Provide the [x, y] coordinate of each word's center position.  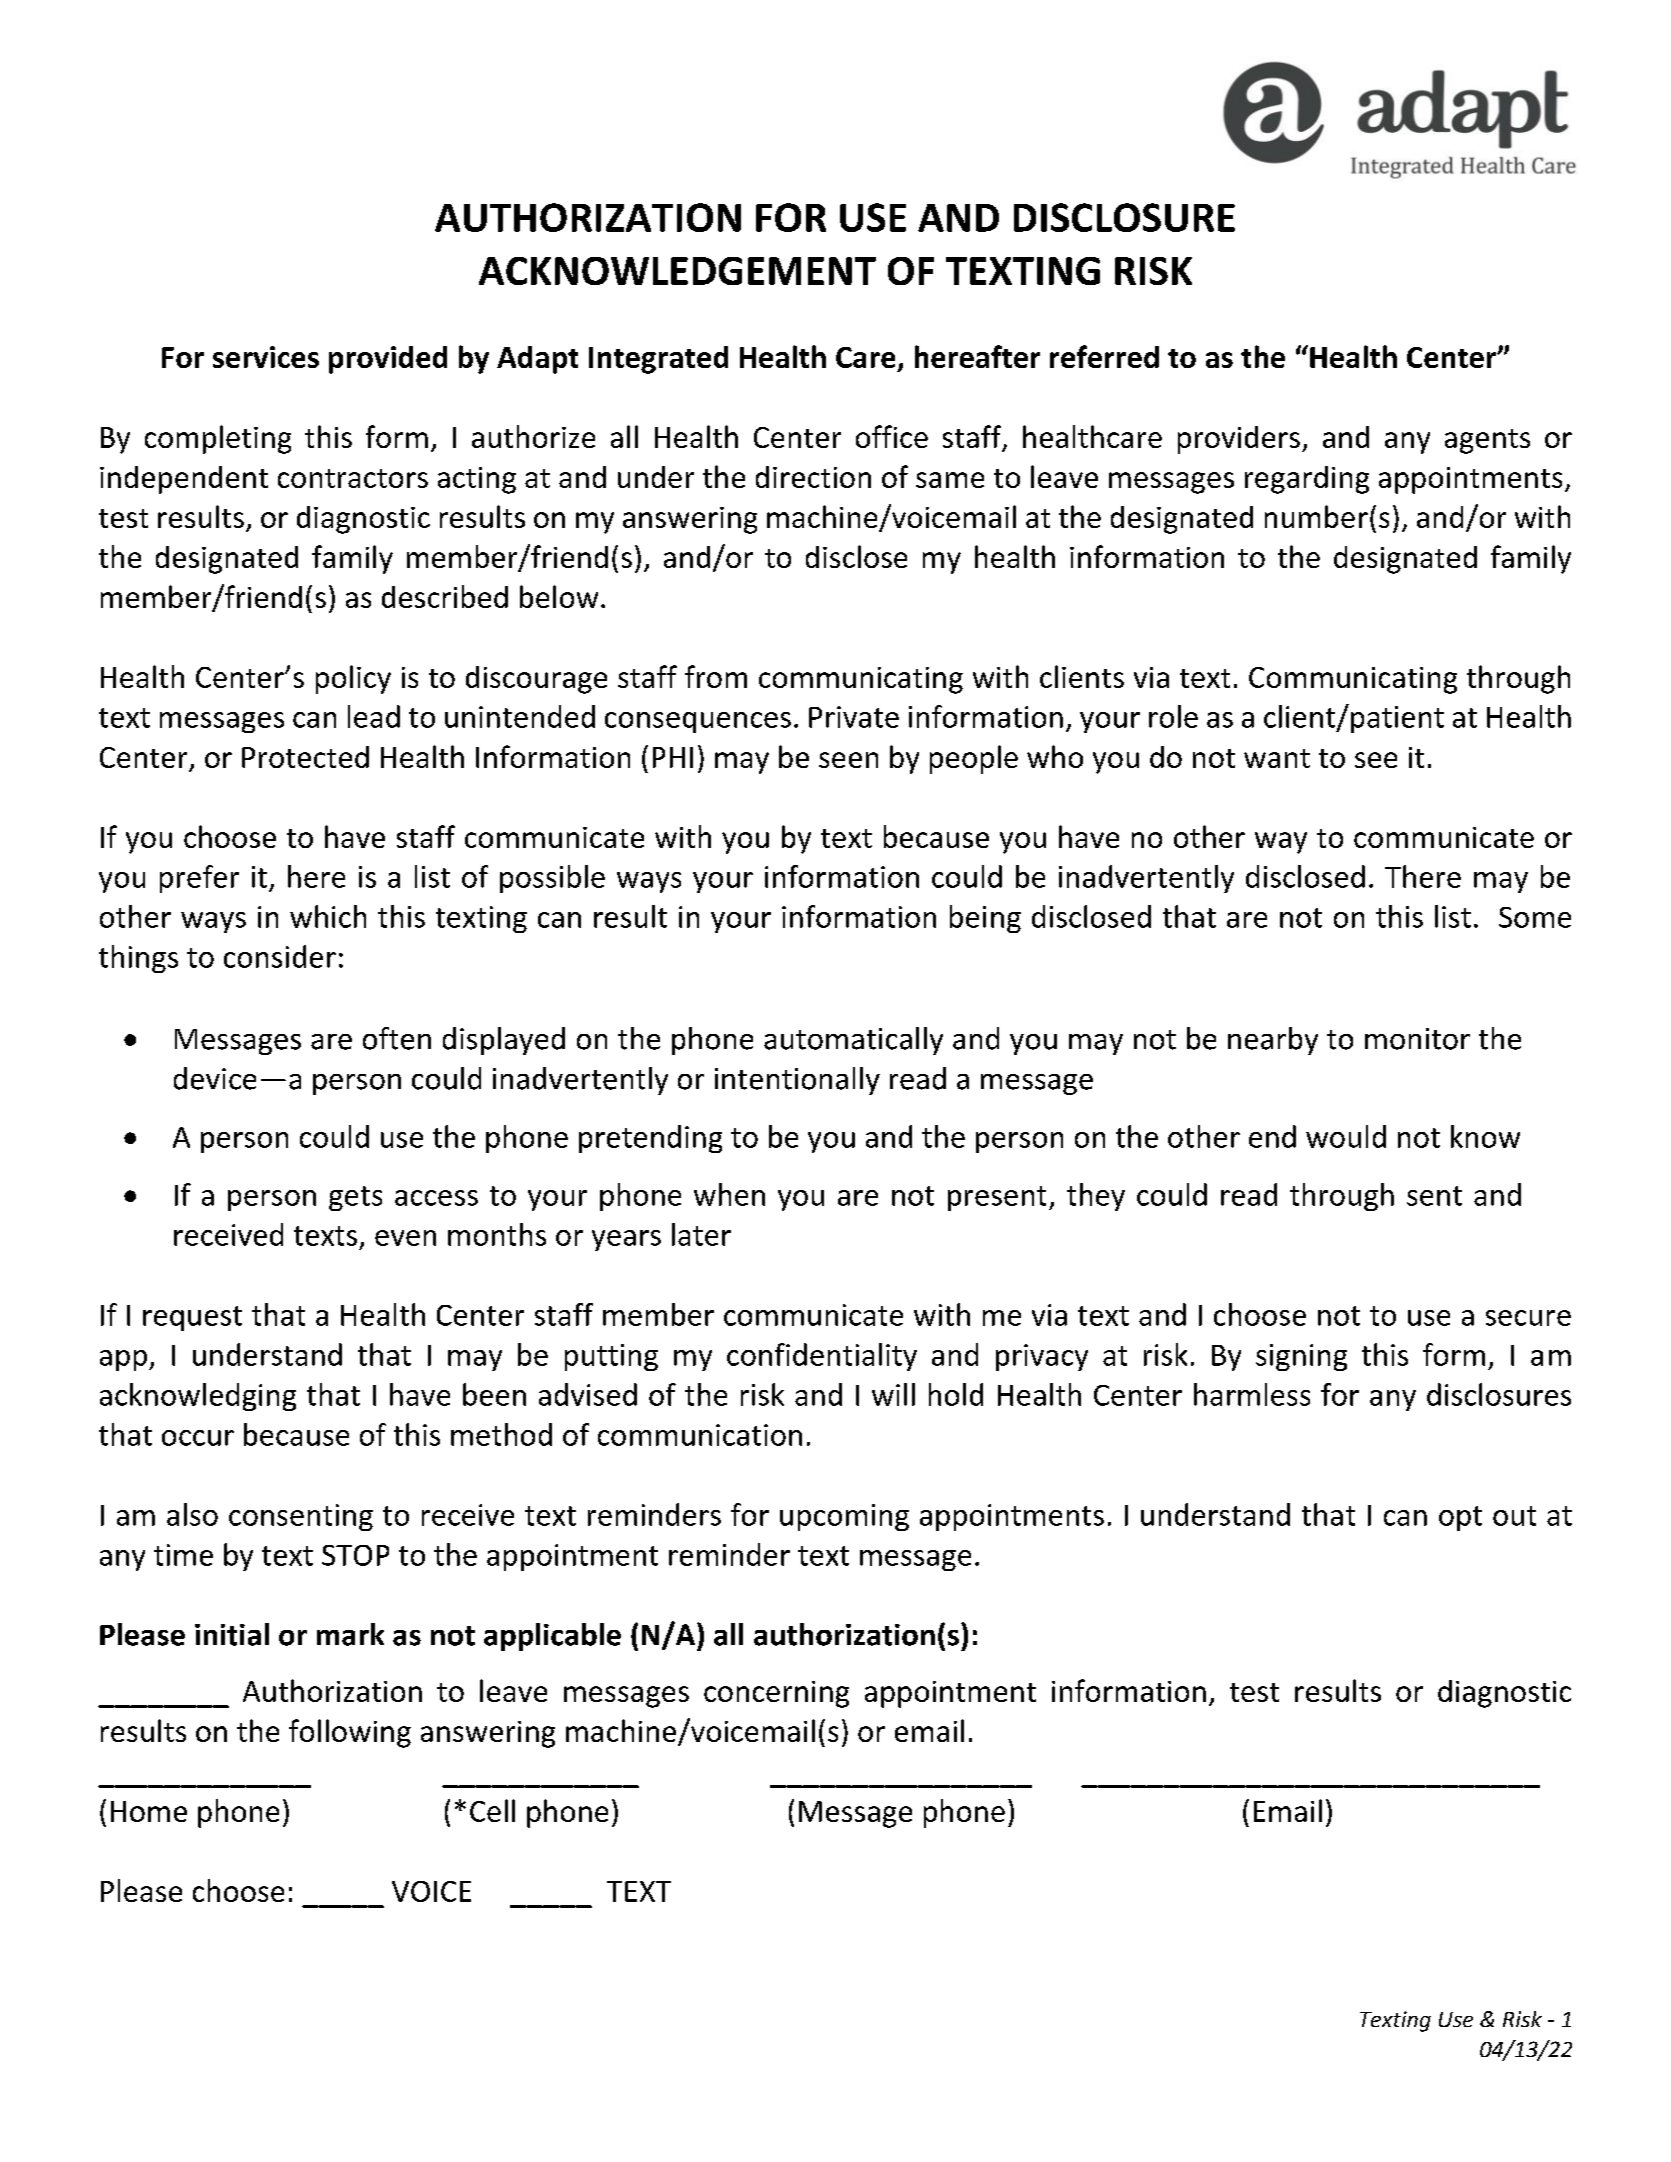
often [397, 1038]
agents [1487, 441]
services [266, 357]
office [892, 436]
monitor [1417, 1039]
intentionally [797, 1081]
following [350, 1733]
